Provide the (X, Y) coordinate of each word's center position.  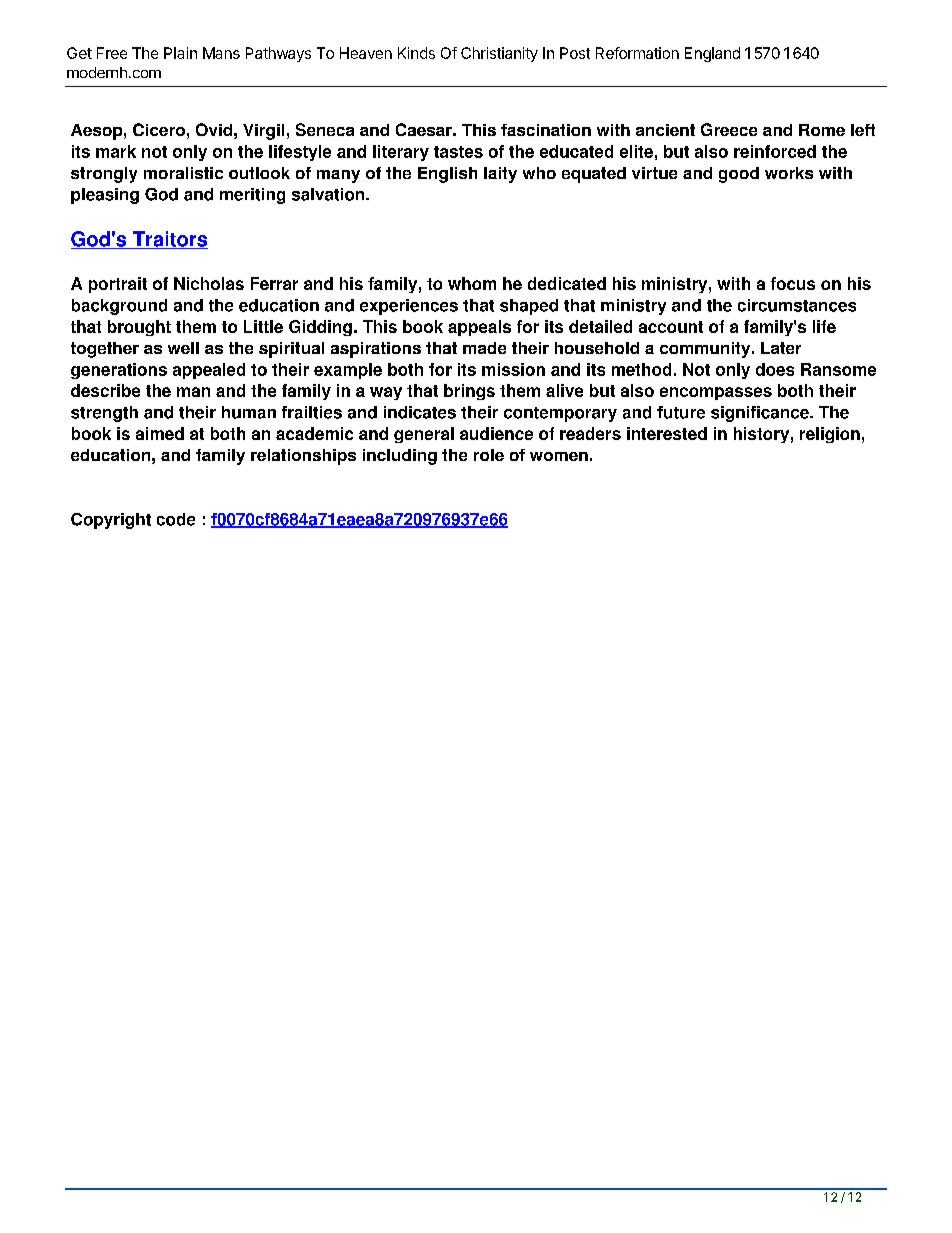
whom (472, 283)
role (489, 455)
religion (830, 435)
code (176, 519)
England (712, 54)
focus (793, 283)
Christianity (499, 54)
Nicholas (209, 283)
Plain (180, 53)
